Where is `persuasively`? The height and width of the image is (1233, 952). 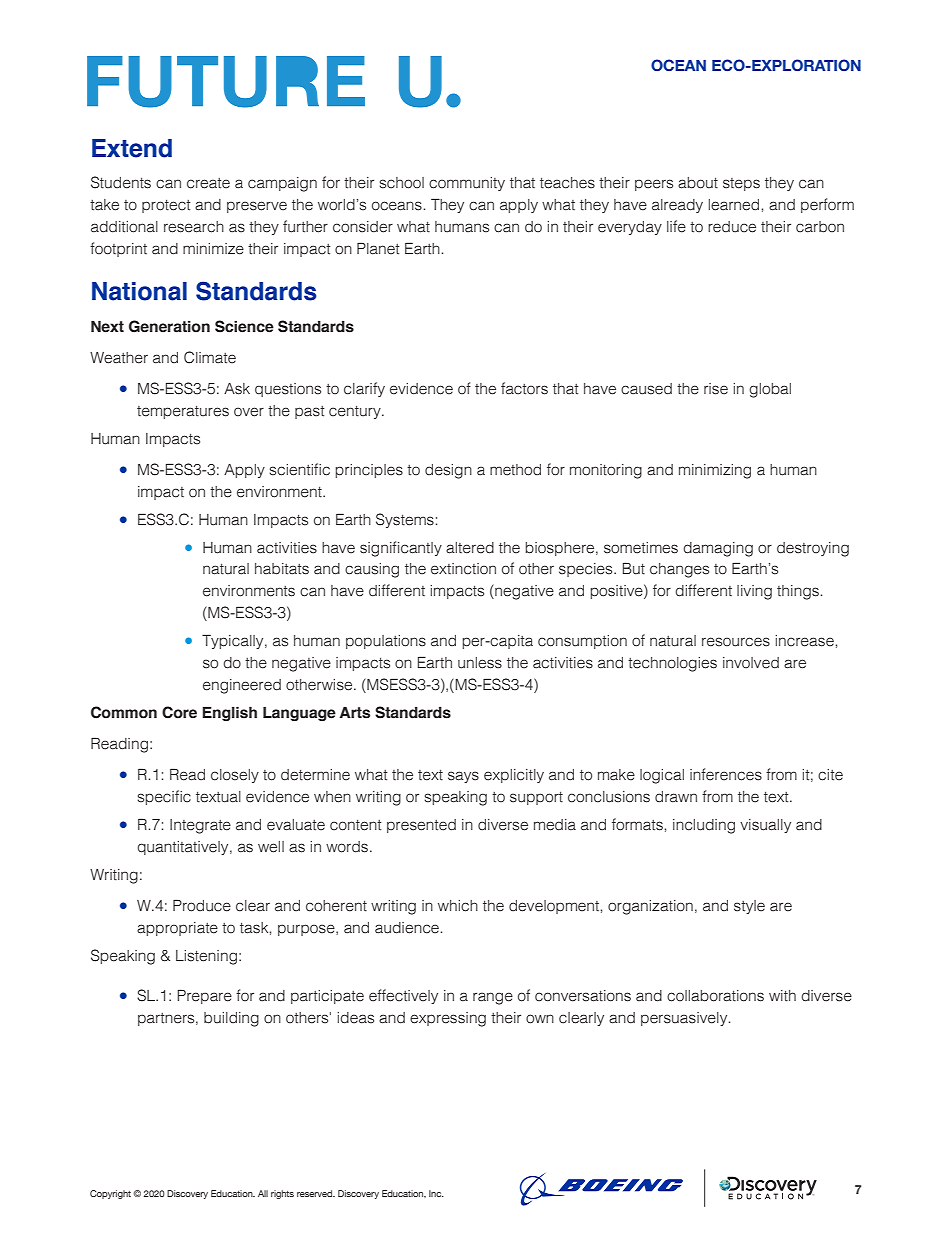 persuasively is located at coordinates (685, 1019).
